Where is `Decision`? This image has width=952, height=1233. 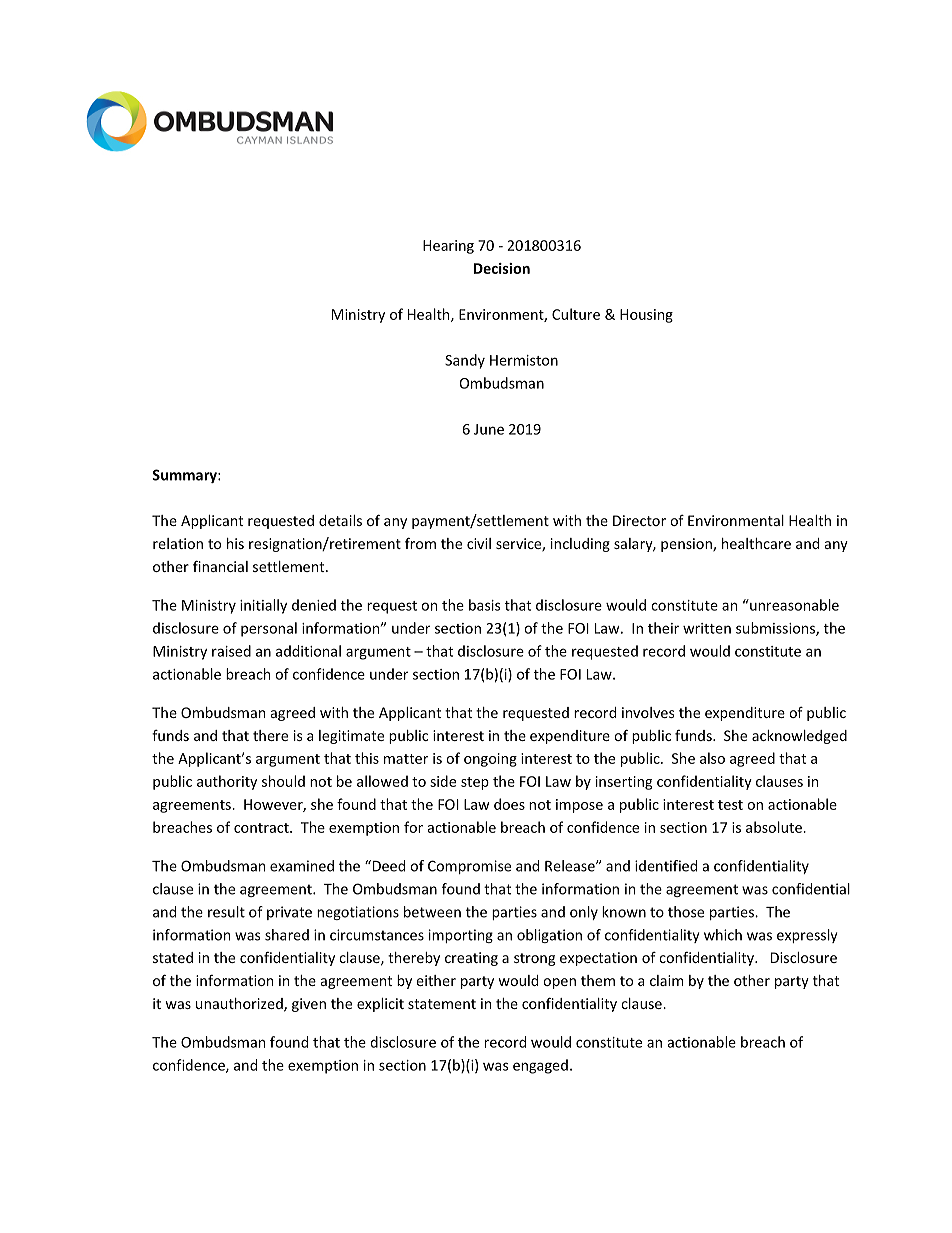 Decision is located at coordinates (502, 268).
